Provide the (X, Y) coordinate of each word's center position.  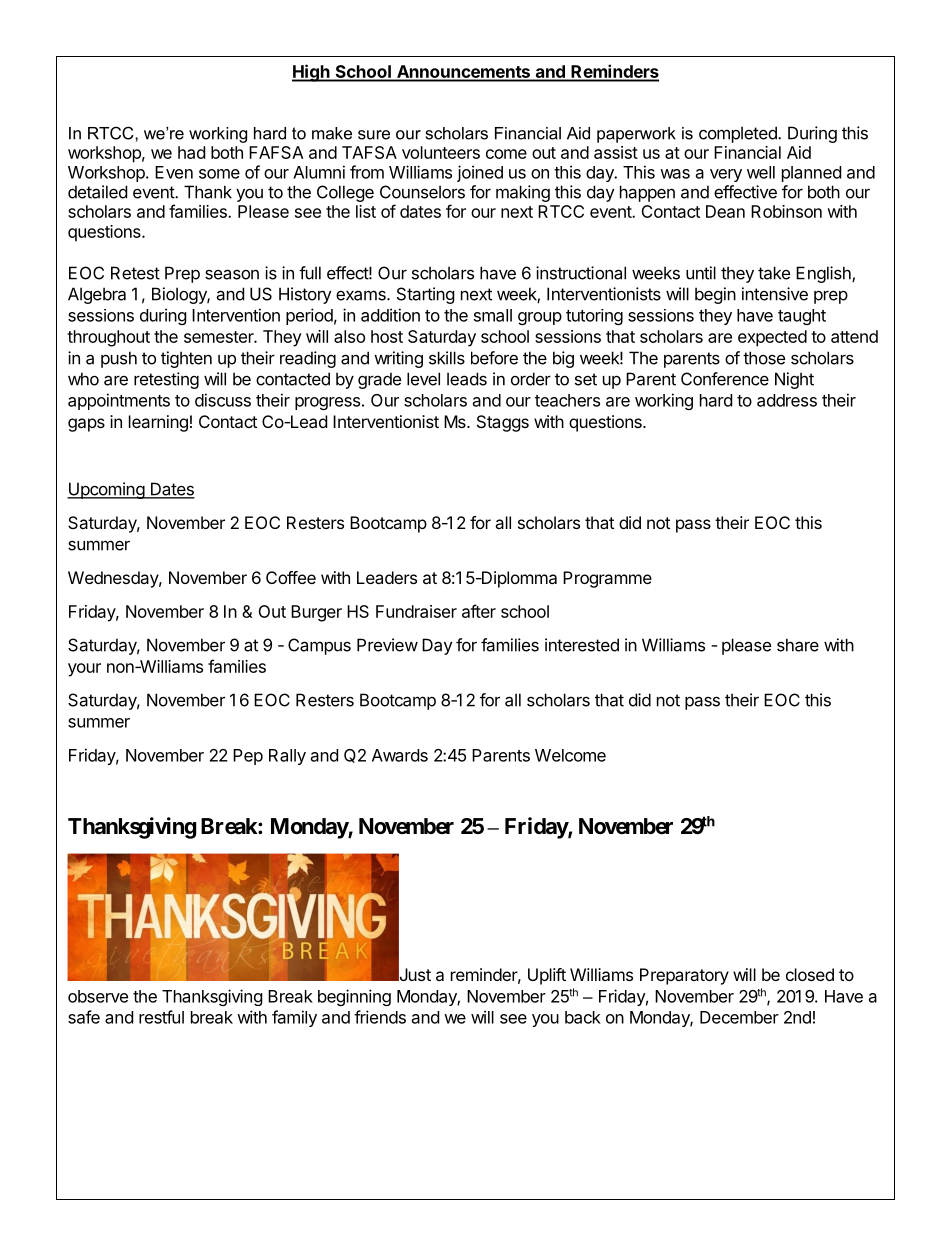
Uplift (547, 976)
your (84, 670)
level (423, 379)
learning (158, 423)
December (739, 1017)
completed (739, 134)
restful (161, 1017)
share (798, 645)
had (191, 152)
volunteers (441, 152)
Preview (387, 645)
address (787, 400)
